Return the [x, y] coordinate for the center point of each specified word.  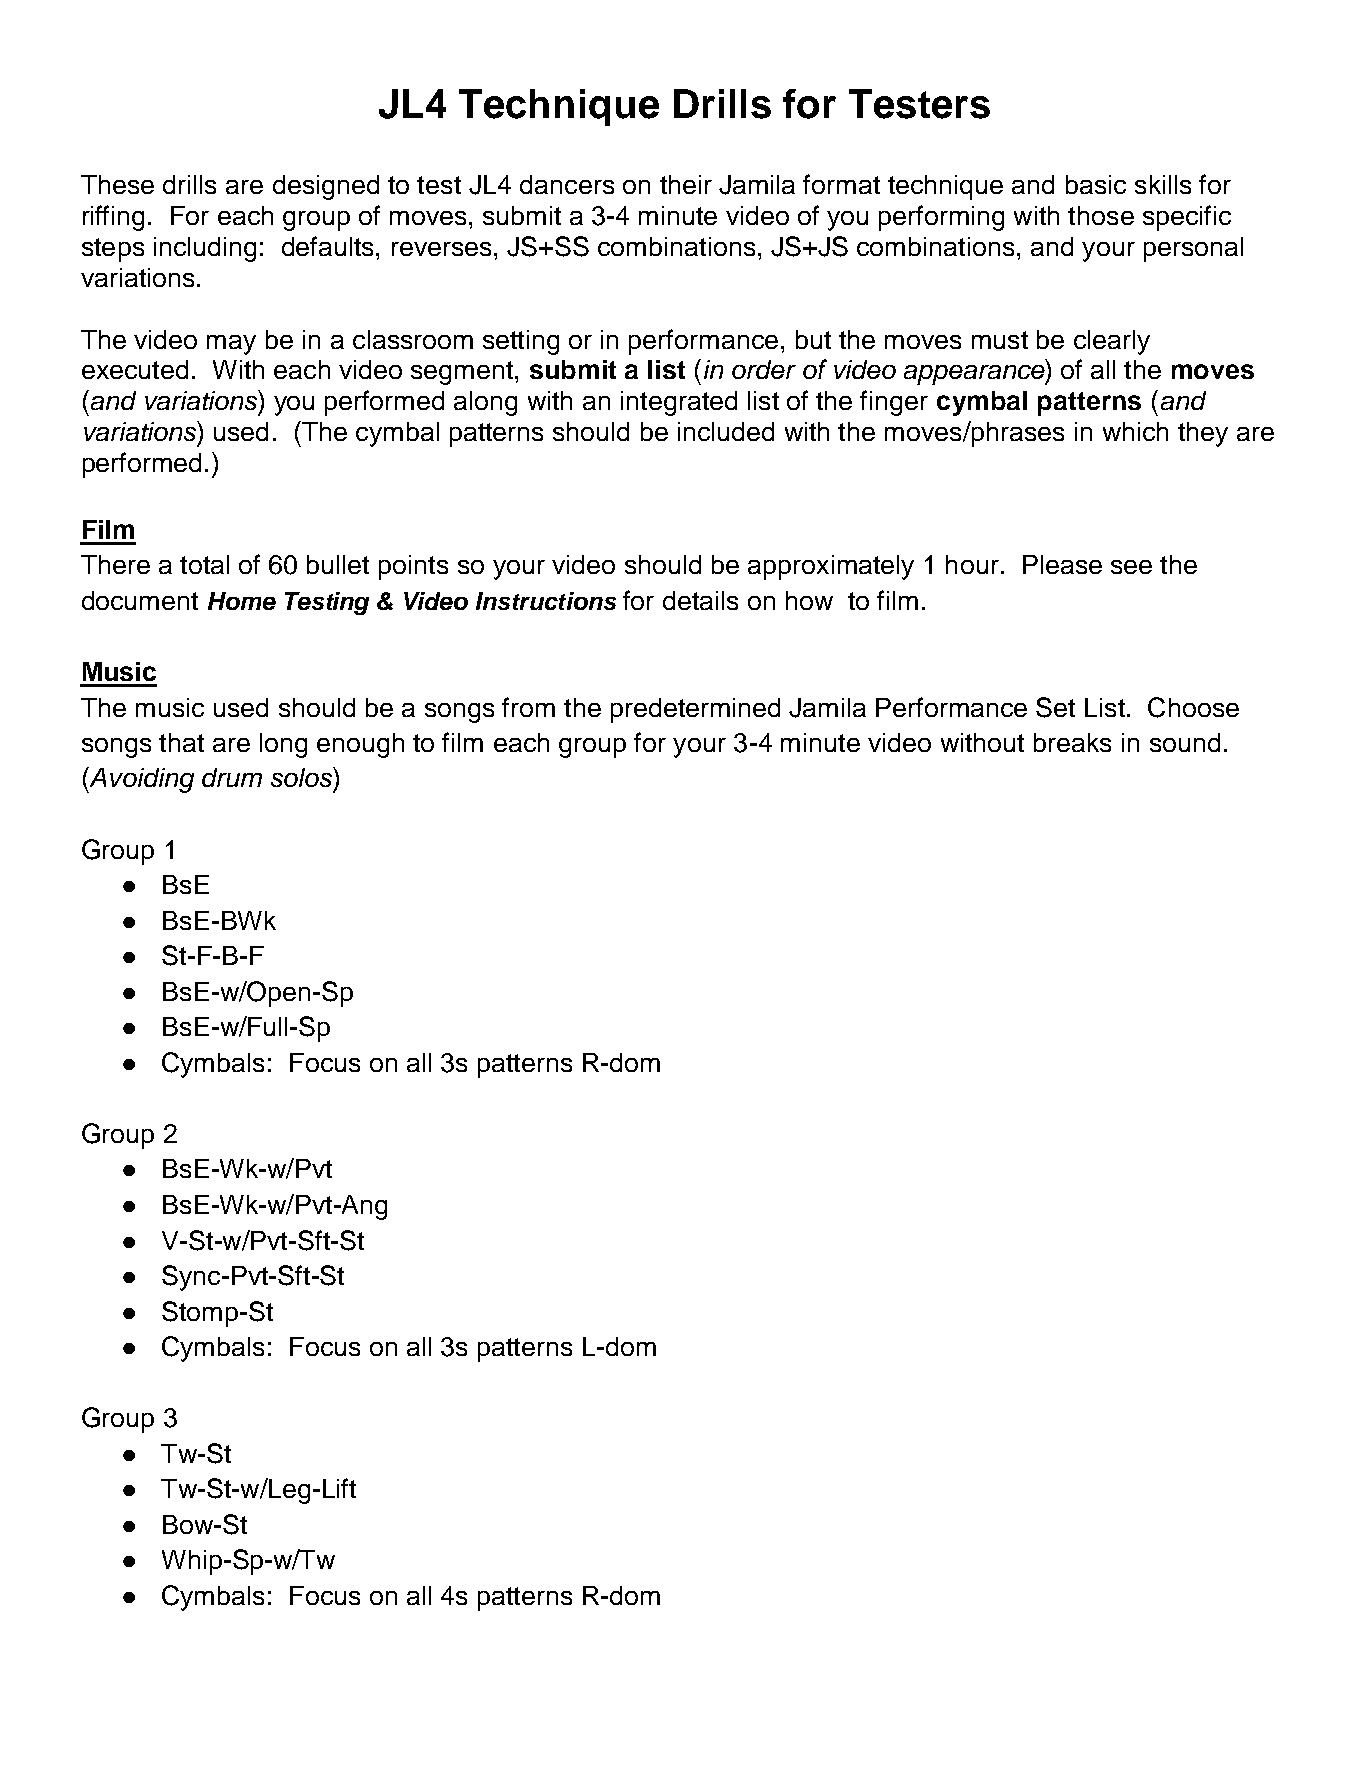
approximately [831, 567]
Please [1062, 564]
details [700, 600]
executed [135, 369]
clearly [1112, 342]
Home [242, 601]
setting [521, 342]
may [231, 345]
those [1101, 215]
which [1135, 431]
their [686, 184]
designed [326, 187]
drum [232, 777]
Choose [1193, 707]
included [726, 431]
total [204, 564]
